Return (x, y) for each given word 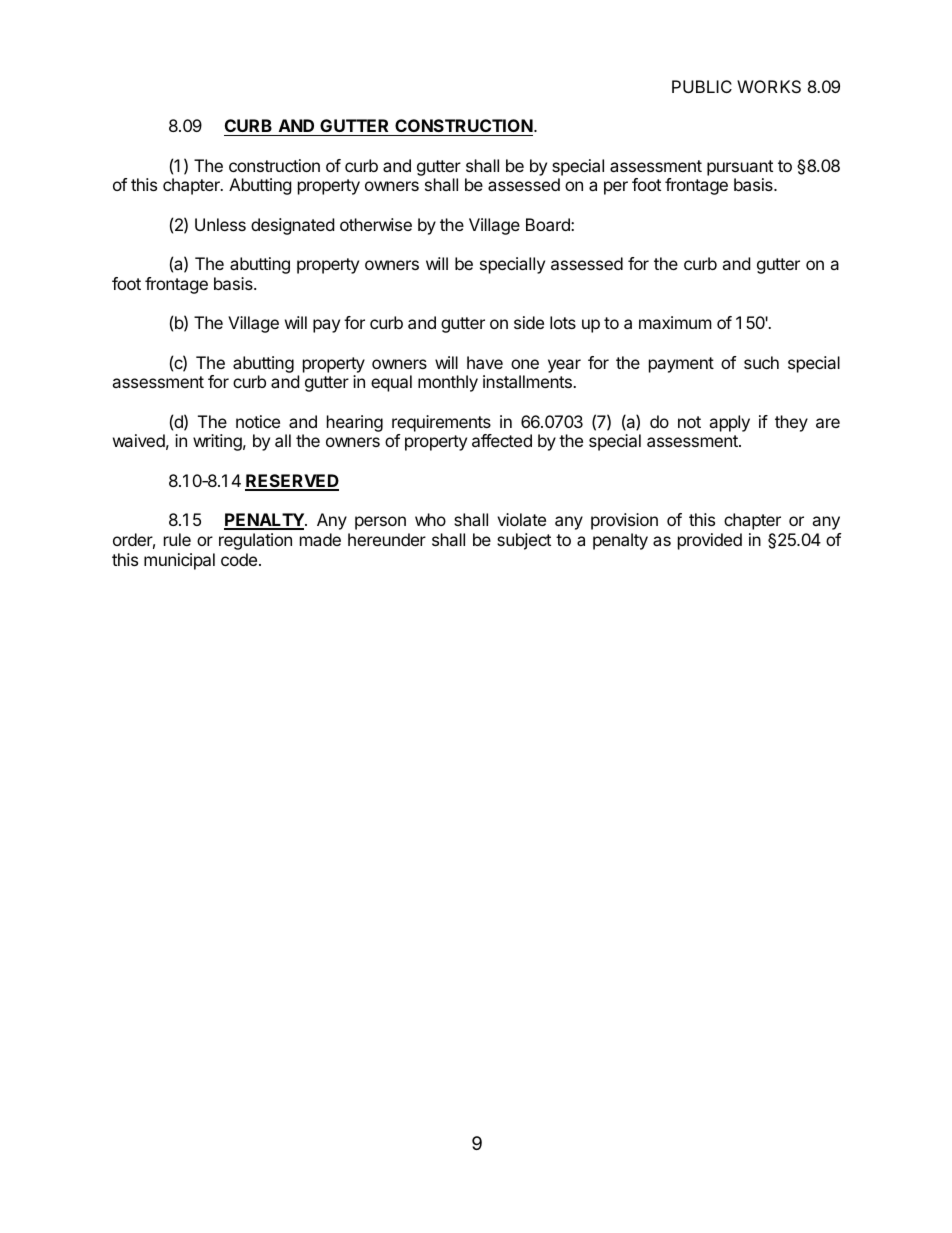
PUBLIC (702, 86)
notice (258, 421)
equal (391, 383)
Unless (220, 224)
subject (524, 541)
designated (292, 226)
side (529, 322)
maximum (675, 322)
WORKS (769, 86)
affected (502, 440)
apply (729, 423)
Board (549, 224)
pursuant (740, 168)
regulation (255, 541)
